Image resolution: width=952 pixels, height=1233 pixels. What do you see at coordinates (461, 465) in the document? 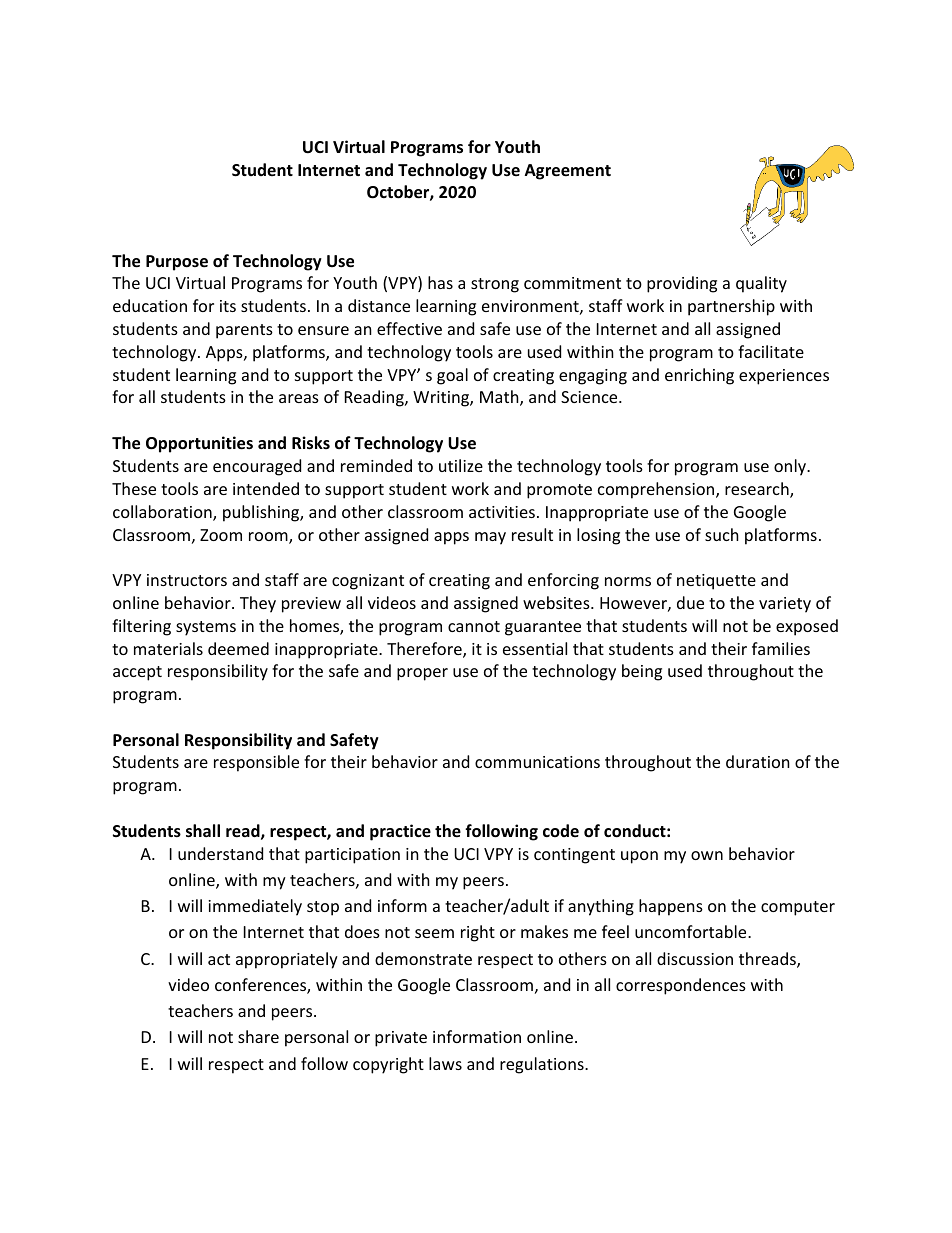
I see `utilize` at bounding box center [461, 465].
